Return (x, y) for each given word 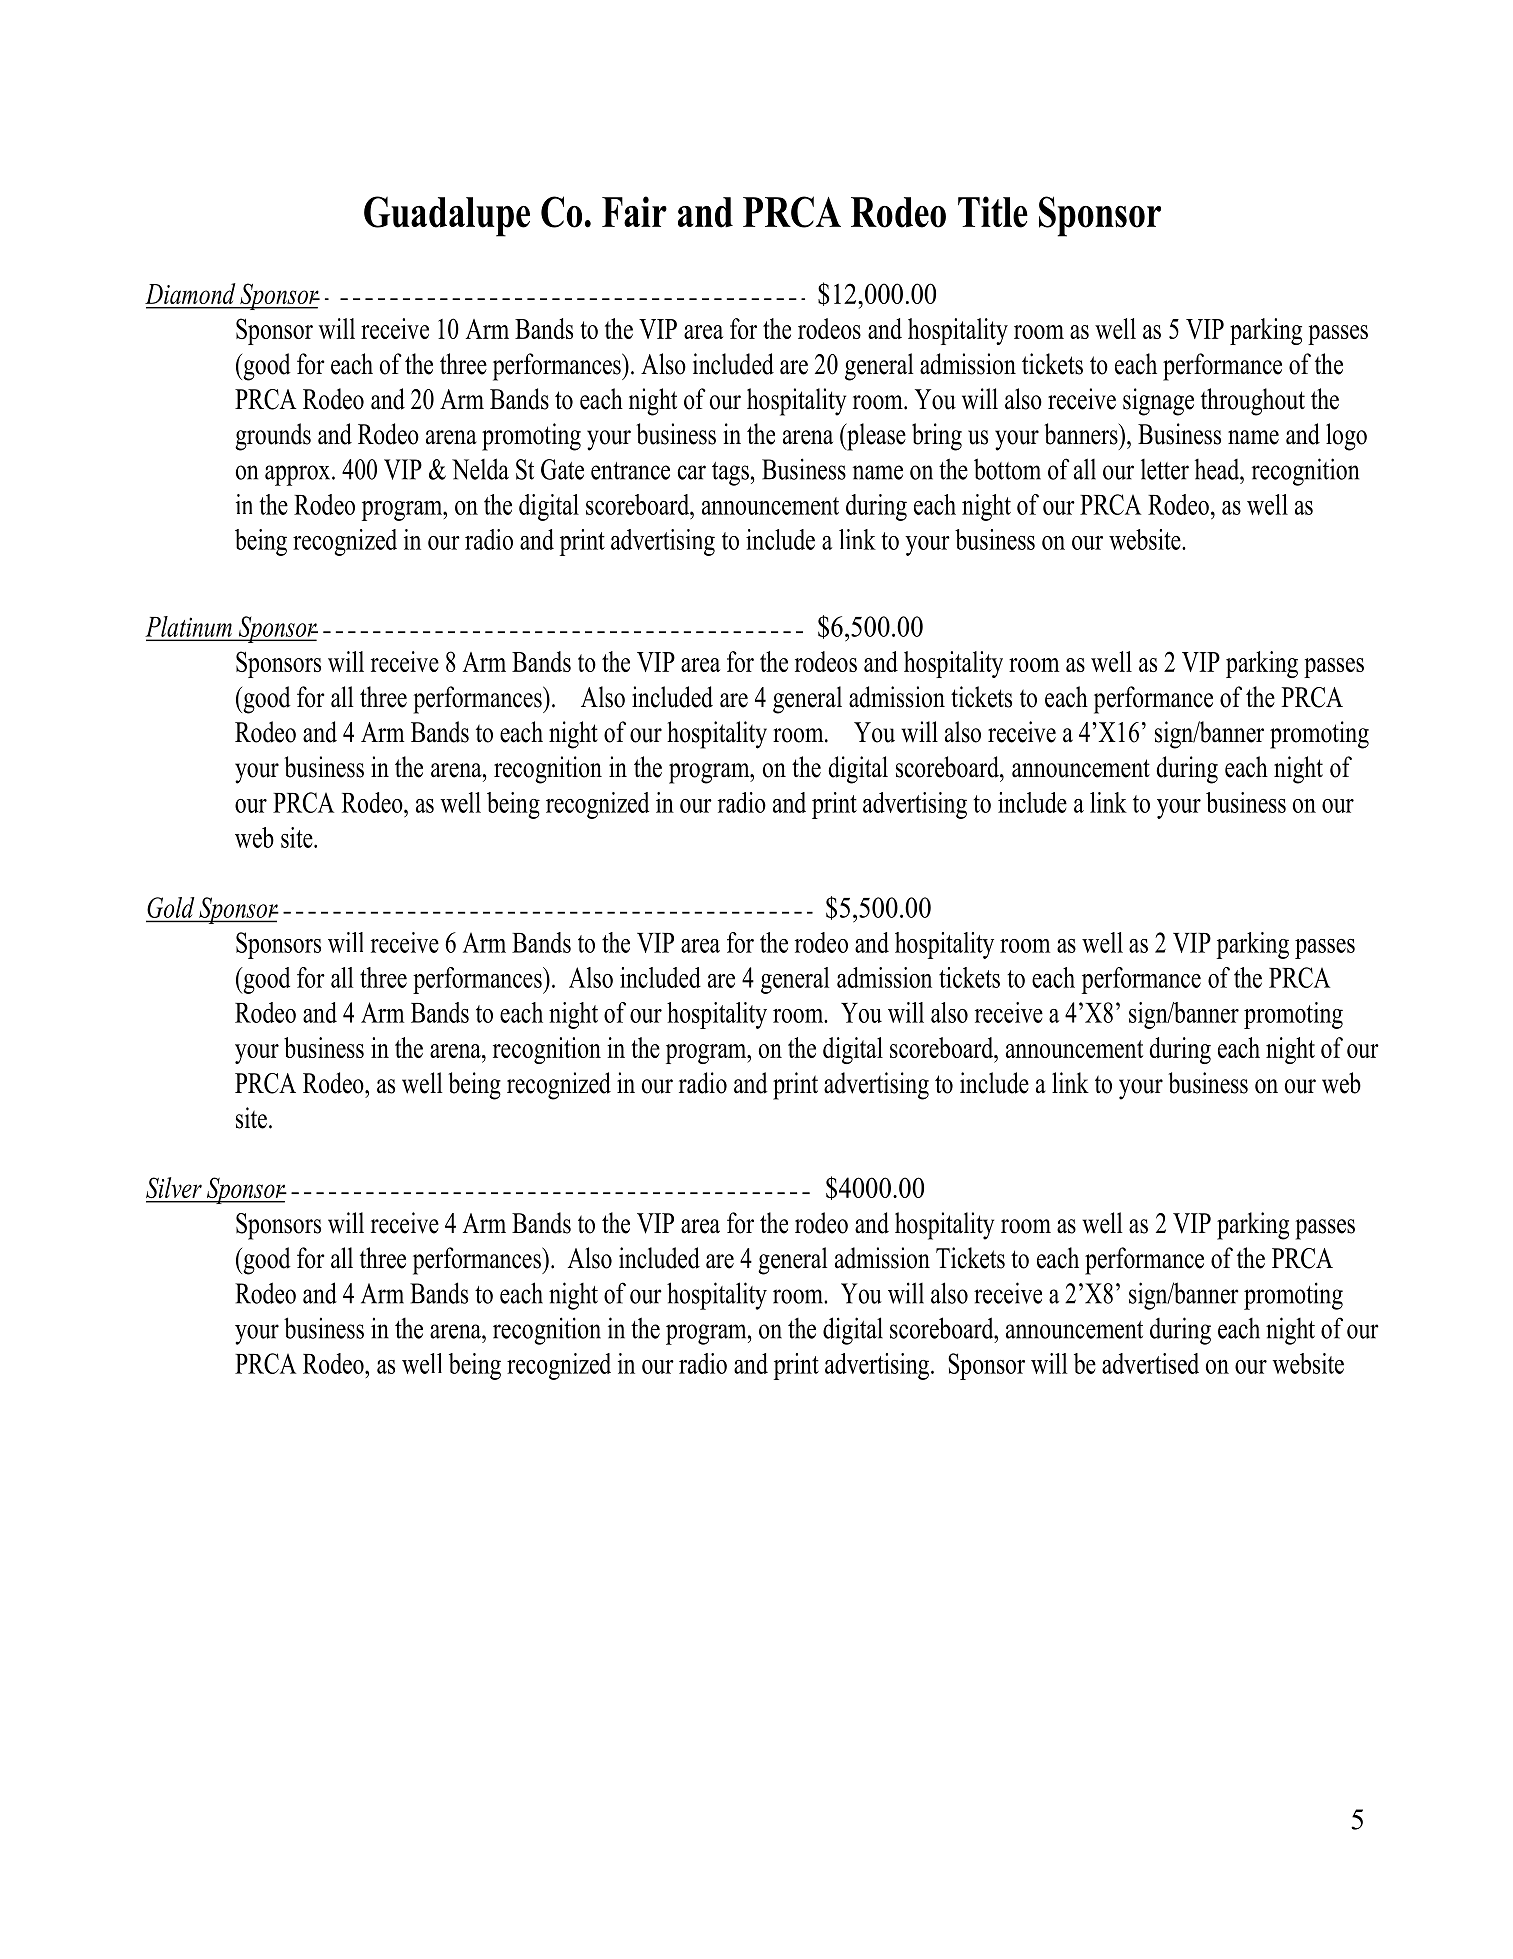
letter (1165, 469)
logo (1346, 437)
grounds (273, 437)
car (692, 472)
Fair (634, 211)
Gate (562, 469)
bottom (1007, 469)
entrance (630, 471)
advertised (1150, 1363)
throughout (1253, 402)
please (875, 437)
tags (730, 474)
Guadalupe (447, 216)
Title (993, 212)
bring (937, 437)
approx (299, 475)
